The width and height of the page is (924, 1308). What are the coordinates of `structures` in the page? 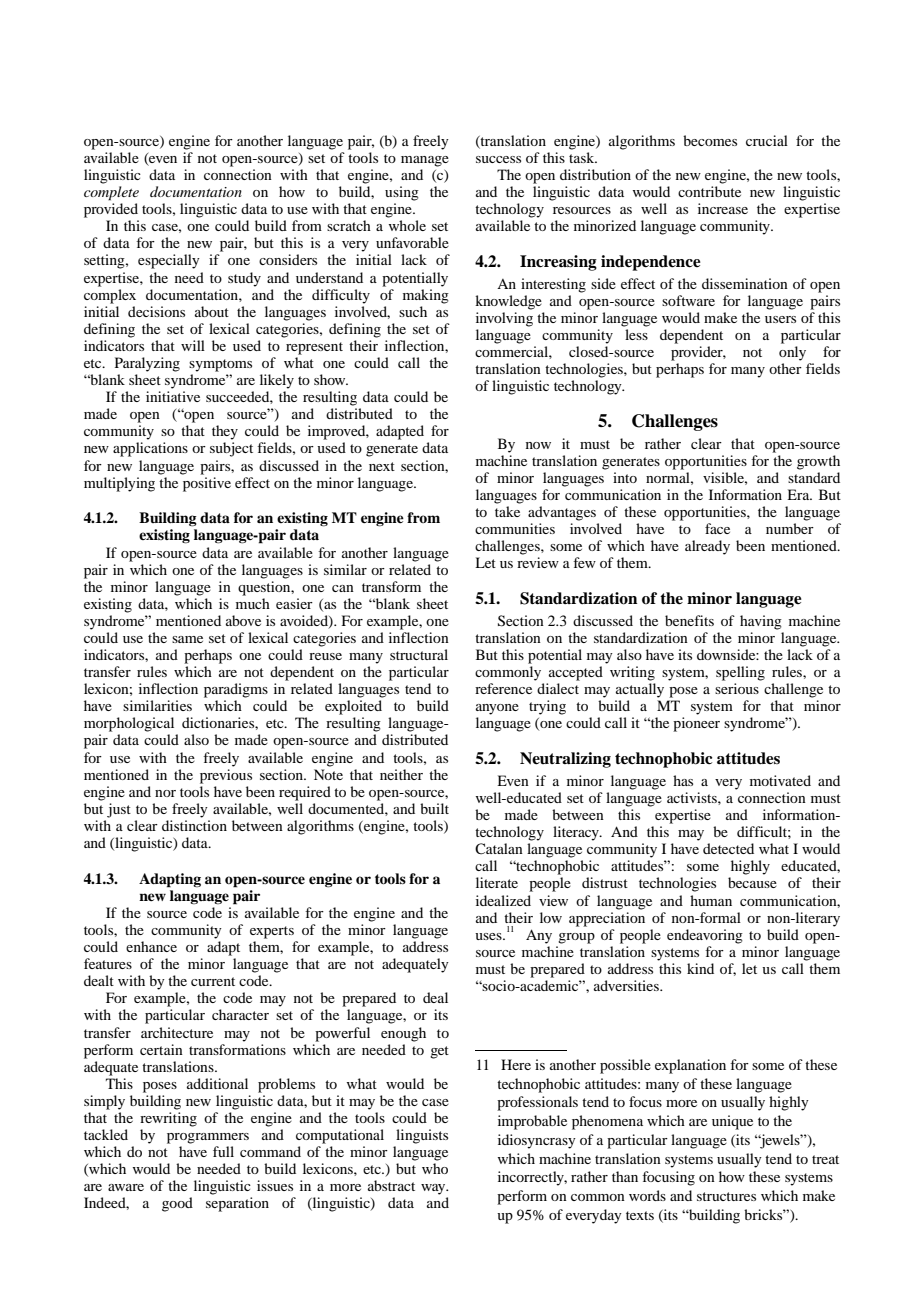 It's located at (726, 1196).
